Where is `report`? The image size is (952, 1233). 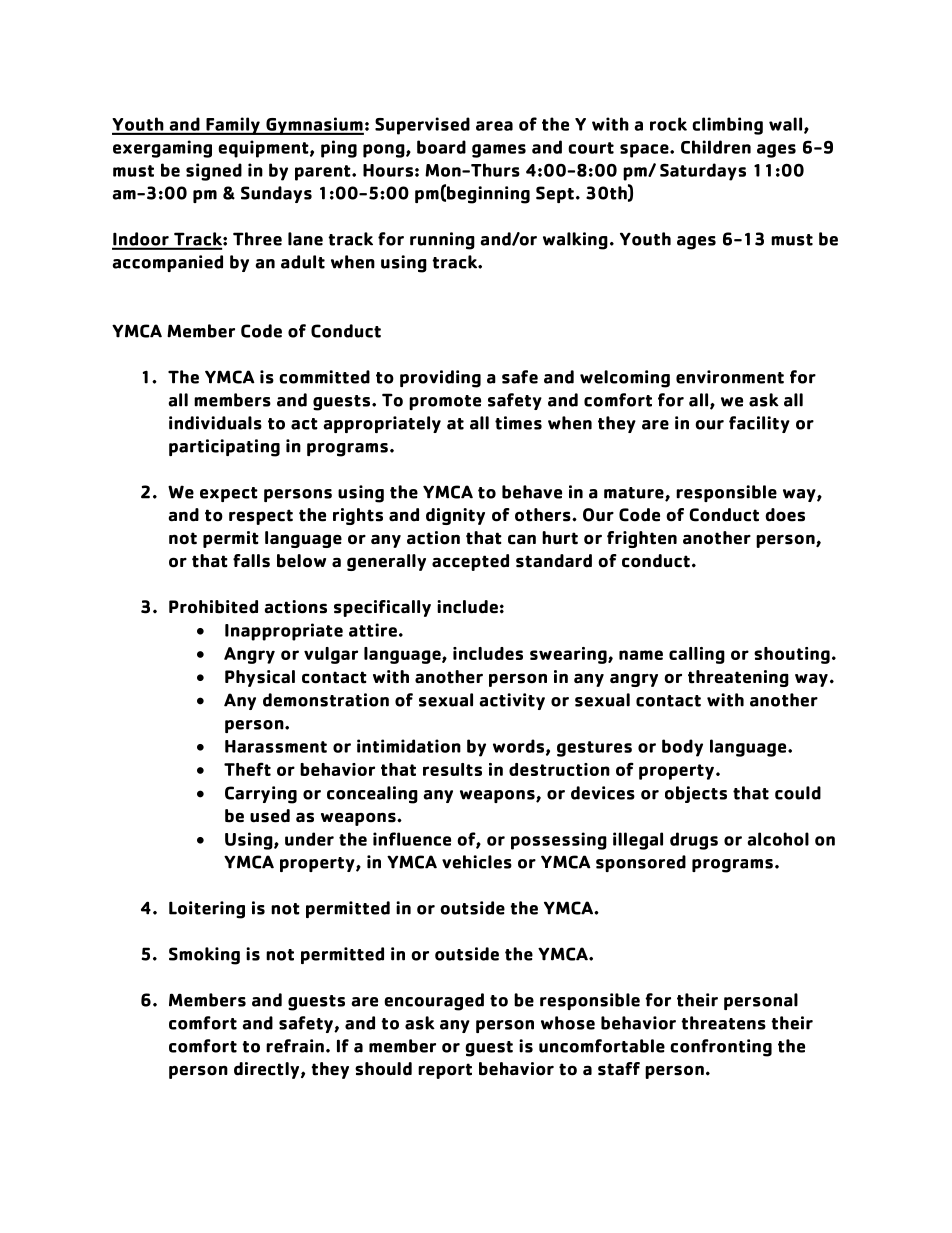
report is located at coordinates (445, 1071).
